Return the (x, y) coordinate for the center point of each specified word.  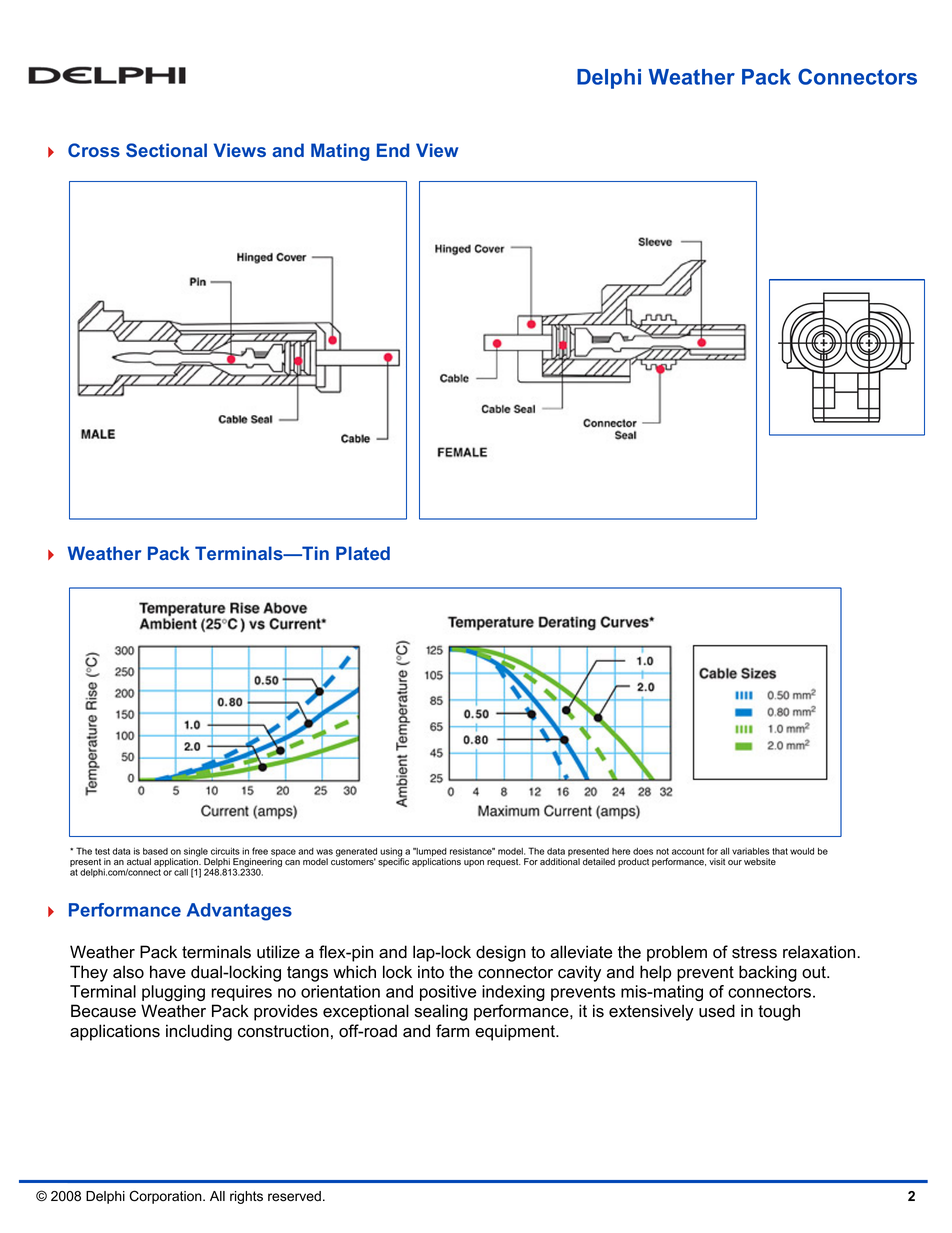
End (393, 150)
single (196, 853)
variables (750, 851)
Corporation (166, 1197)
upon (474, 863)
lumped (430, 853)
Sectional (166, 150)
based (155, 851)
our (735, 863)
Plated (363, 553)
